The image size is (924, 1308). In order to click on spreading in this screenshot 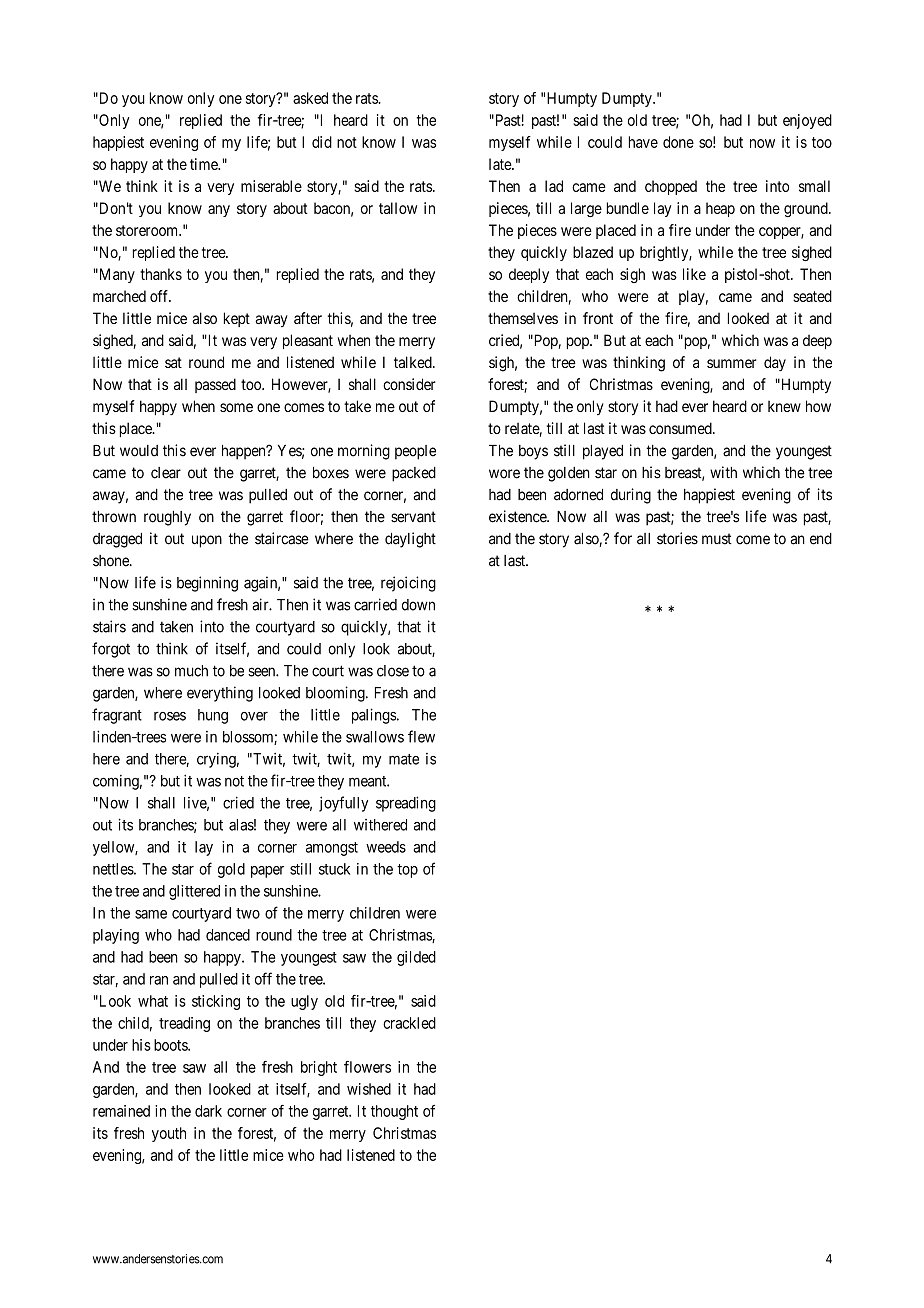, I will do `click(406, 804)`.
